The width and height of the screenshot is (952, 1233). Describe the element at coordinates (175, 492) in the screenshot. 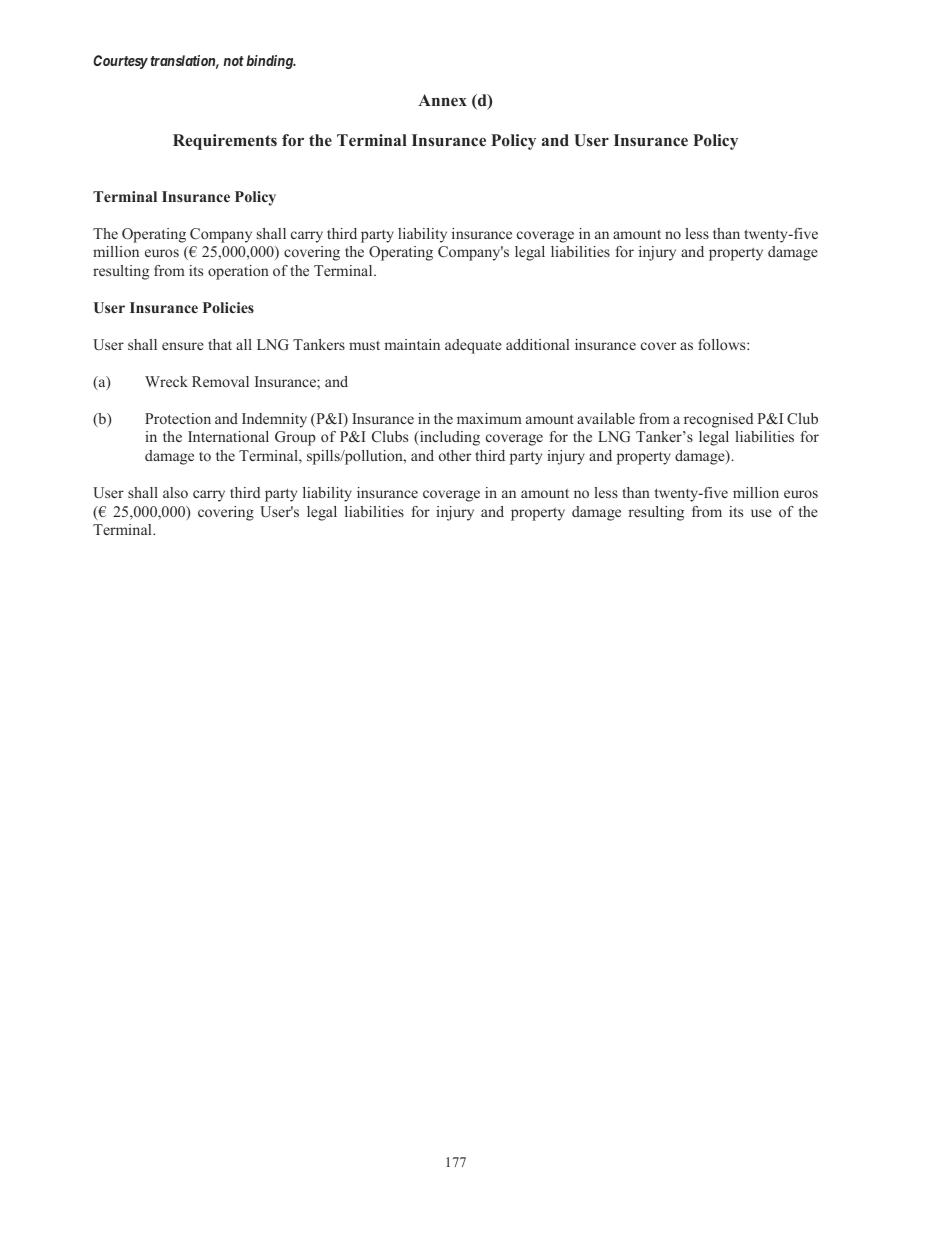

I see `also` at that location.
